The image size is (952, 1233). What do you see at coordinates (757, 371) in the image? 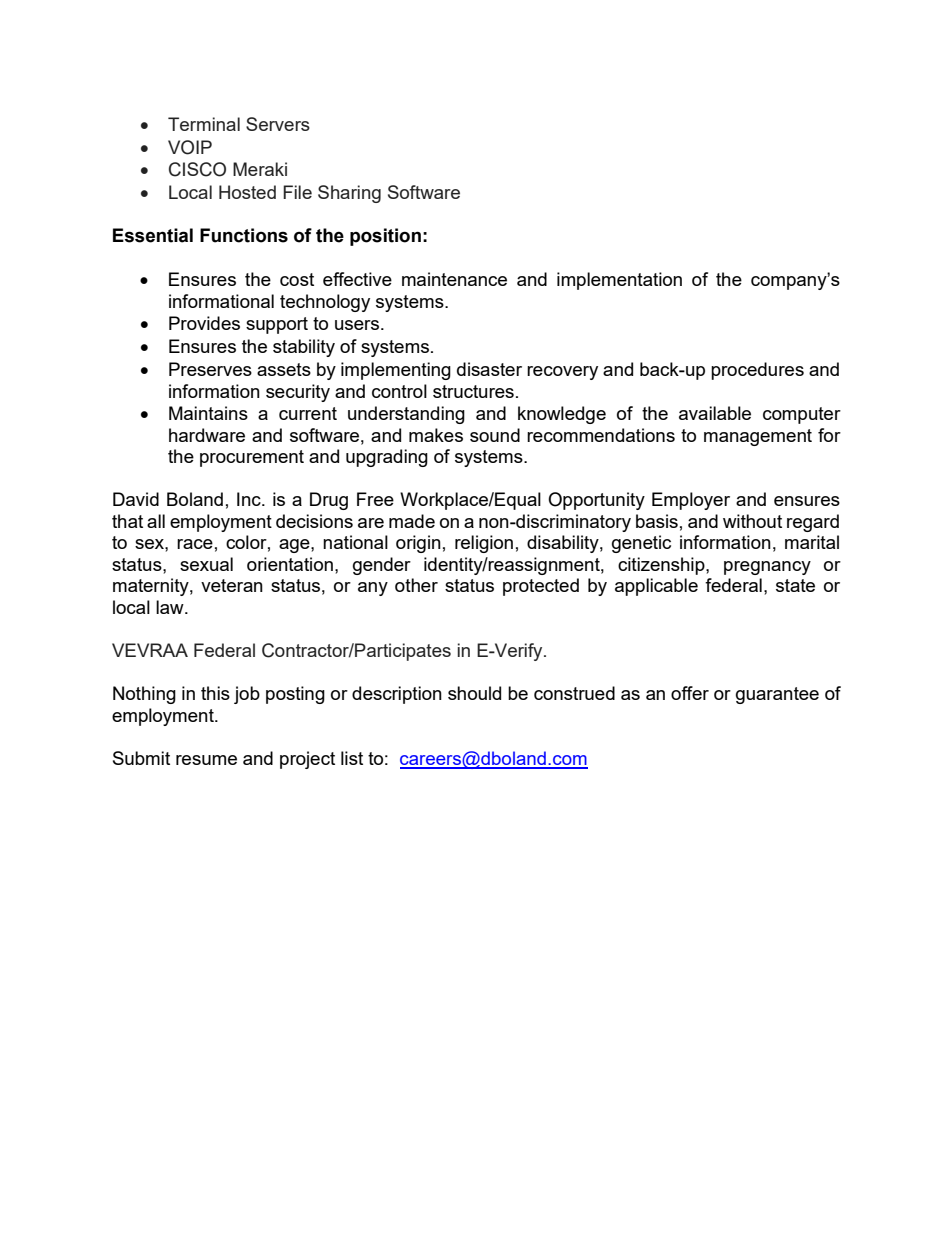
I see `procedures` at bounding box center [757, 371].
